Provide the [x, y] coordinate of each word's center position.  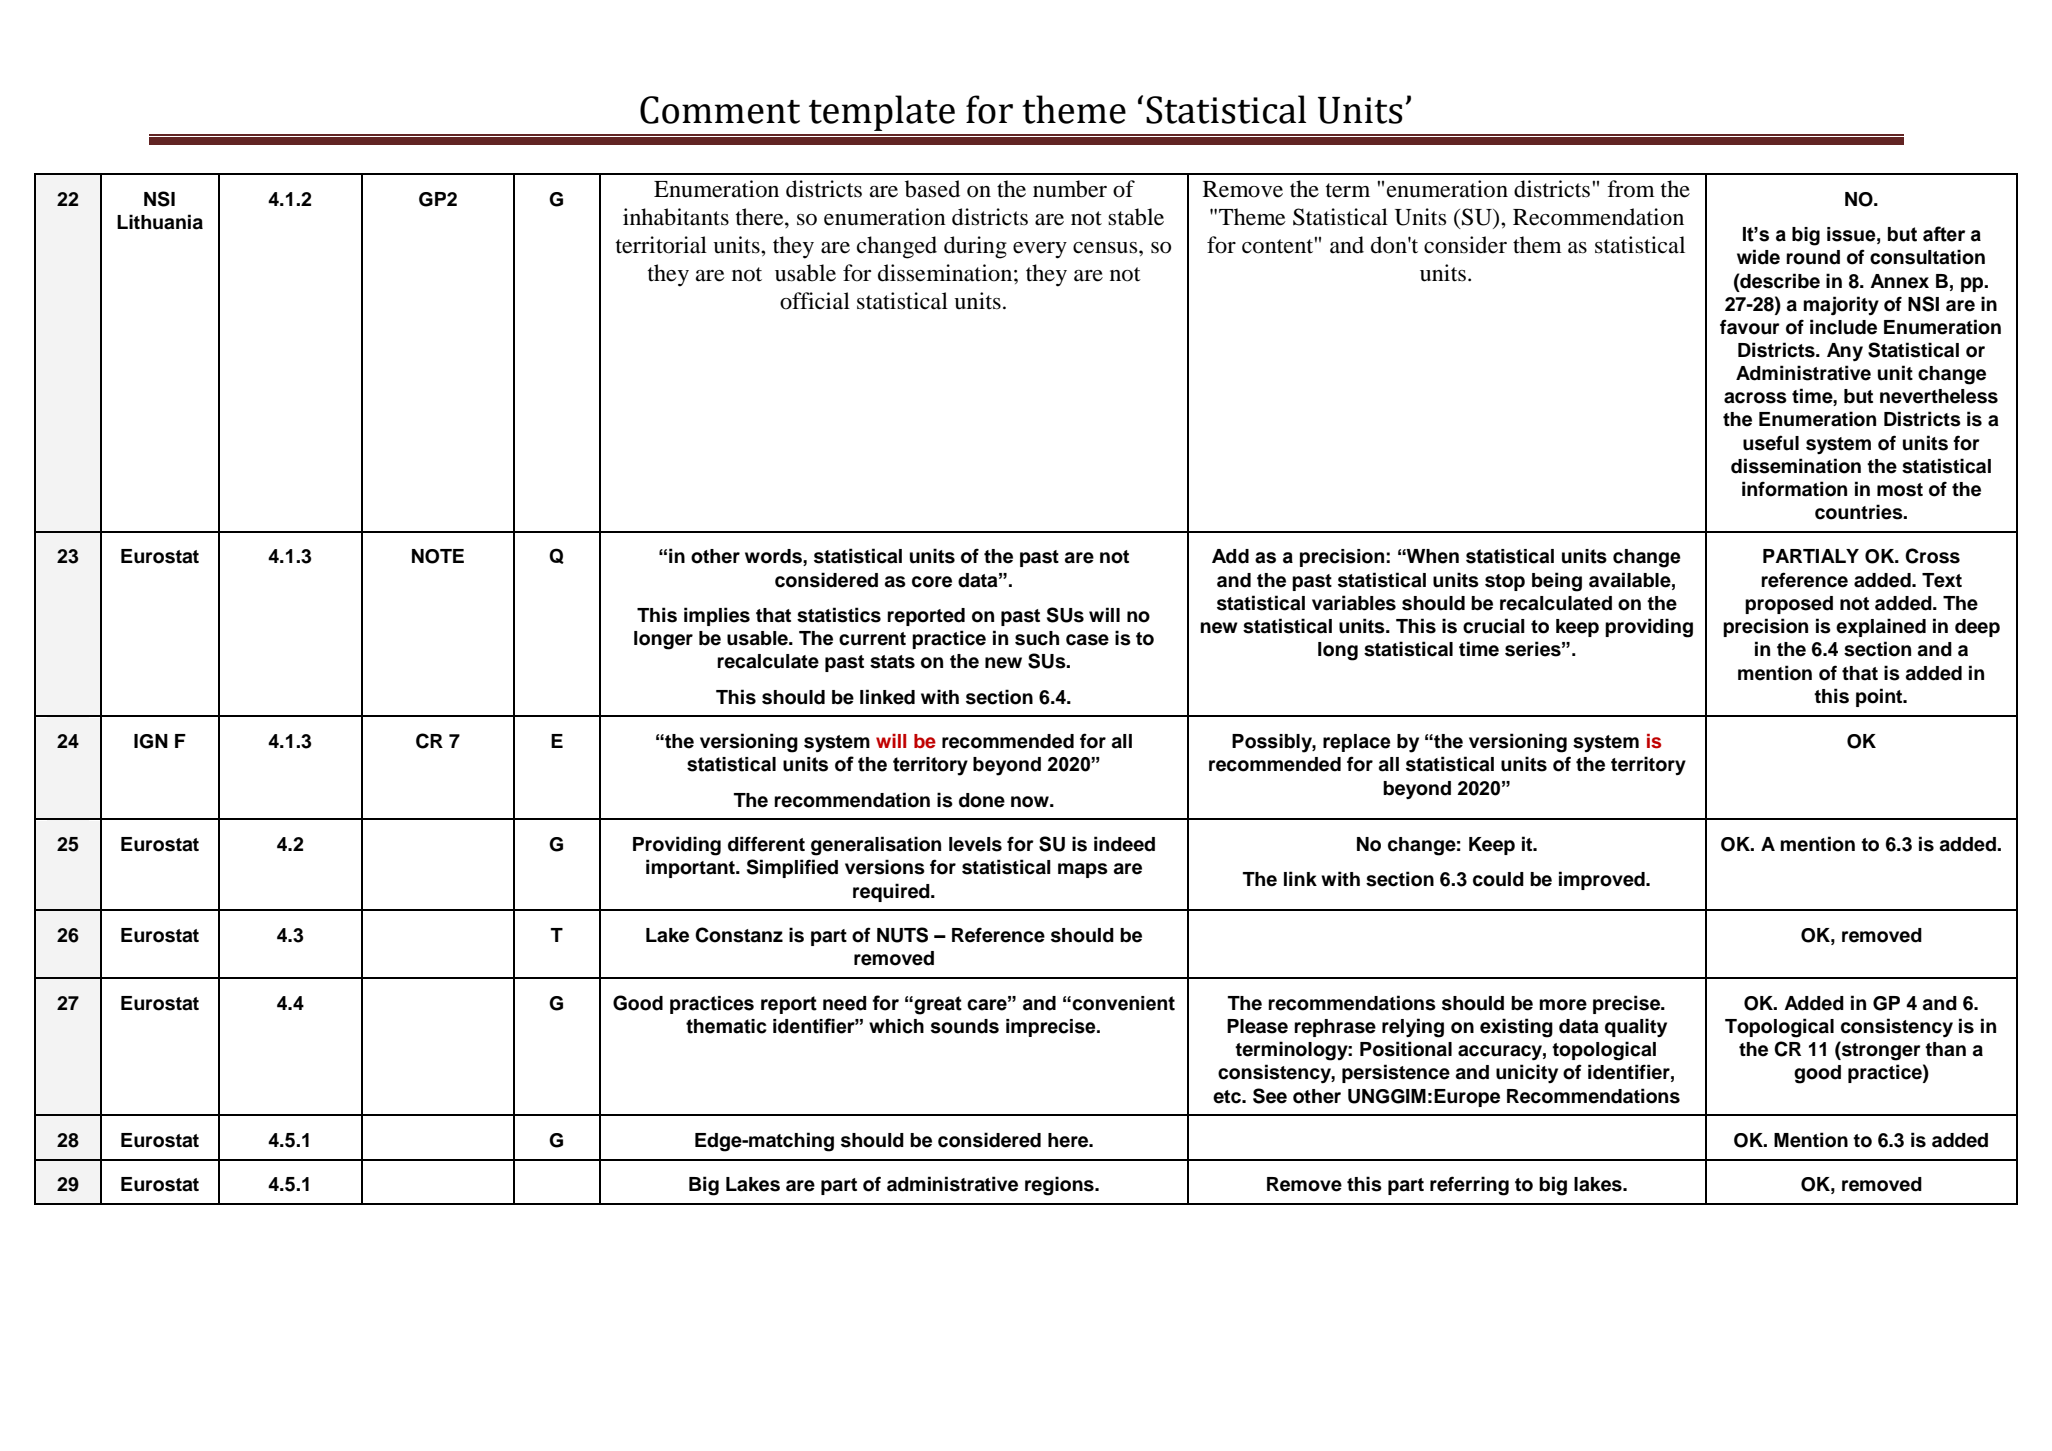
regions [1060, 1186]
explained [1881, 627]
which [896, 1026]
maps [1083, 870]
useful [1771, 443]
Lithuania [160, 222]
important [691, 868]
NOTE [438, 556]
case [1087, 640]
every [1040, 250]
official [815, 301]
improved [1603, 880]
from [1631, 189]
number [1070, 189]
